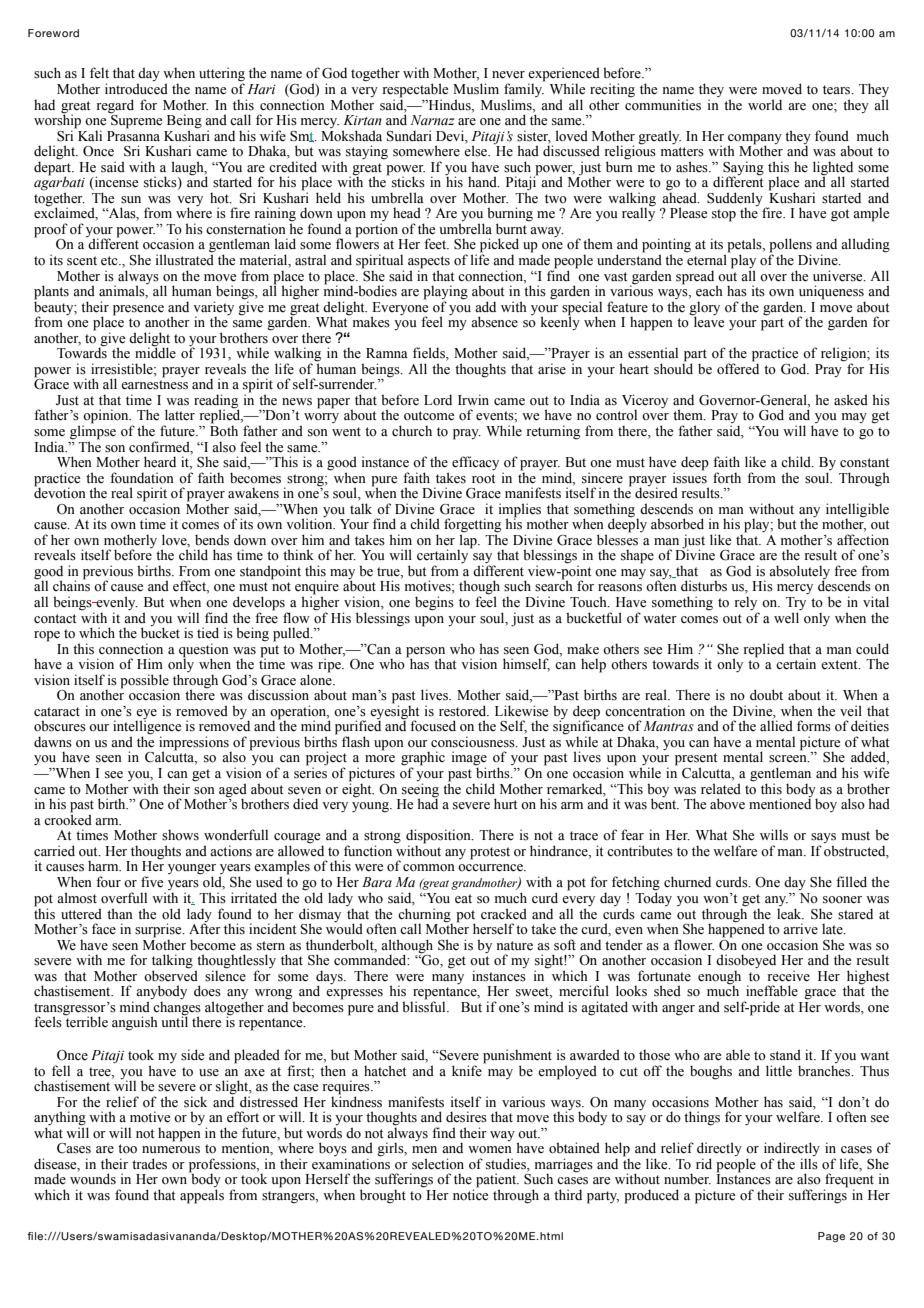 This screenshot has width=924, height=1308. What do you see at coordinates (508, 75) in the screenshot?
I see `never` at bounding box center [508, 75].
